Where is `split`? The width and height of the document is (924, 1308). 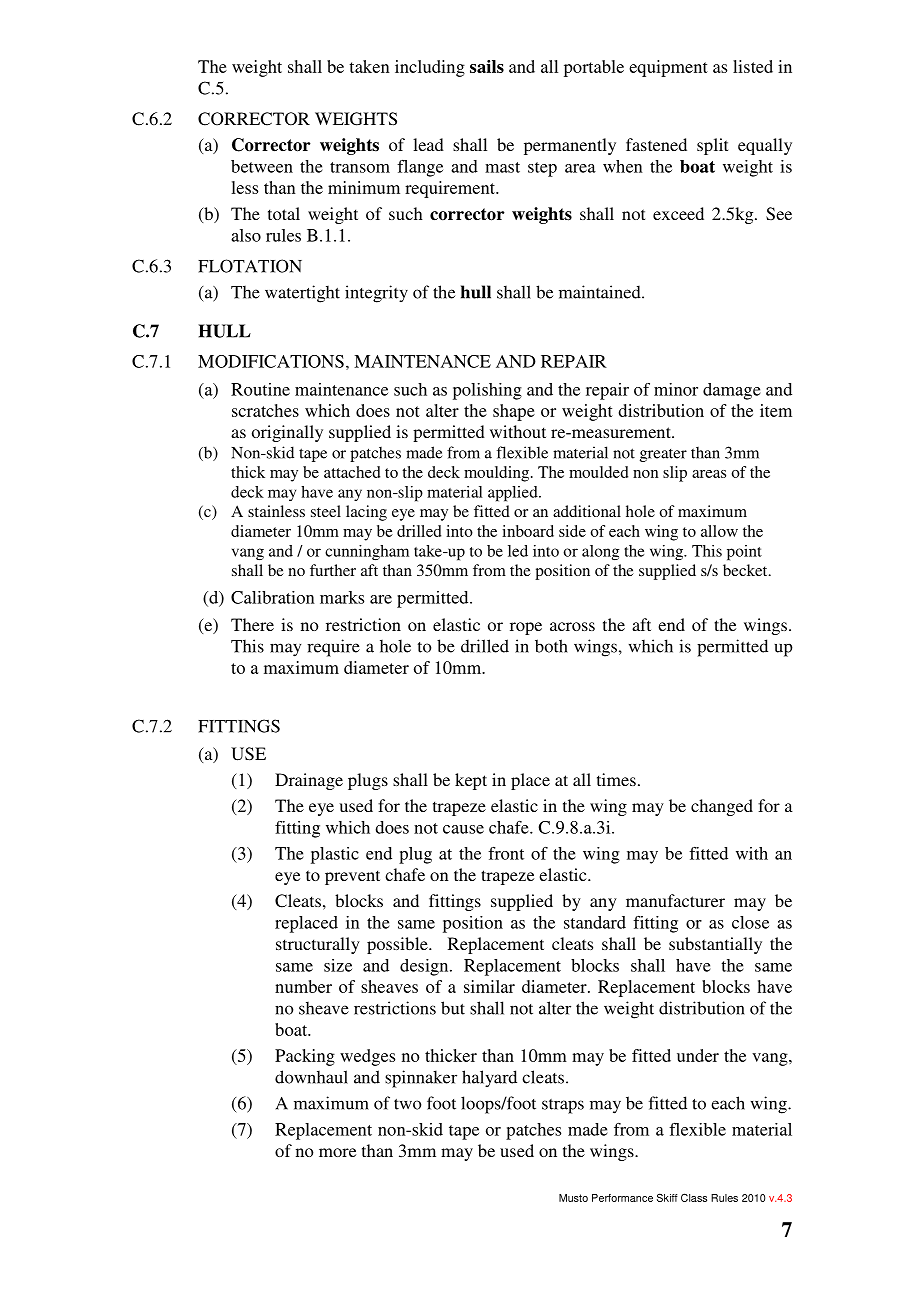
split is located at coordinates (712, 146).
